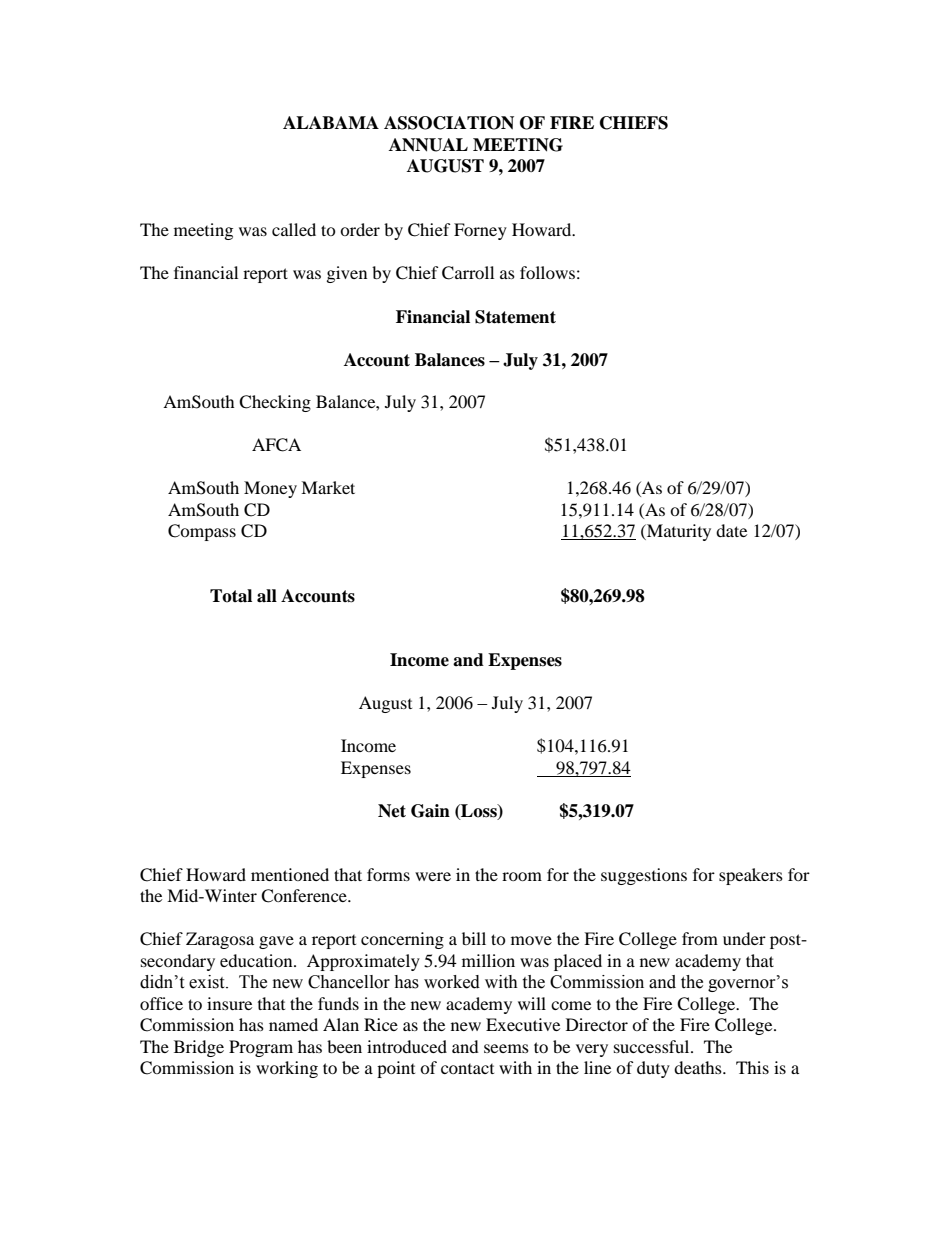 The width and height of the screenshot is (952, 1233). What do you see at coordinates (467, 1069) in the screenshot?
I see `contact` at bounding box center [467, 1069].
